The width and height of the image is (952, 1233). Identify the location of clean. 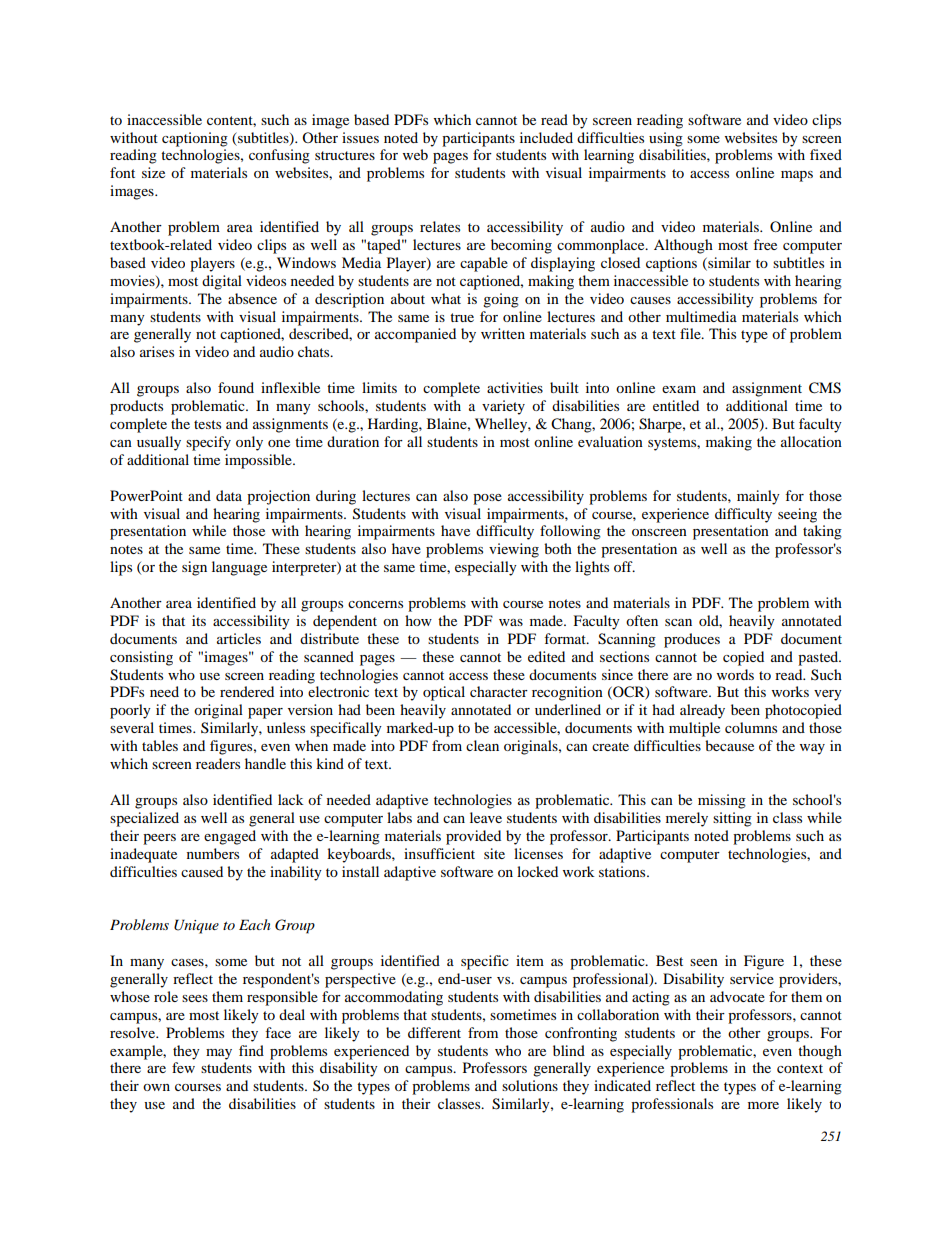
(482, 745).
